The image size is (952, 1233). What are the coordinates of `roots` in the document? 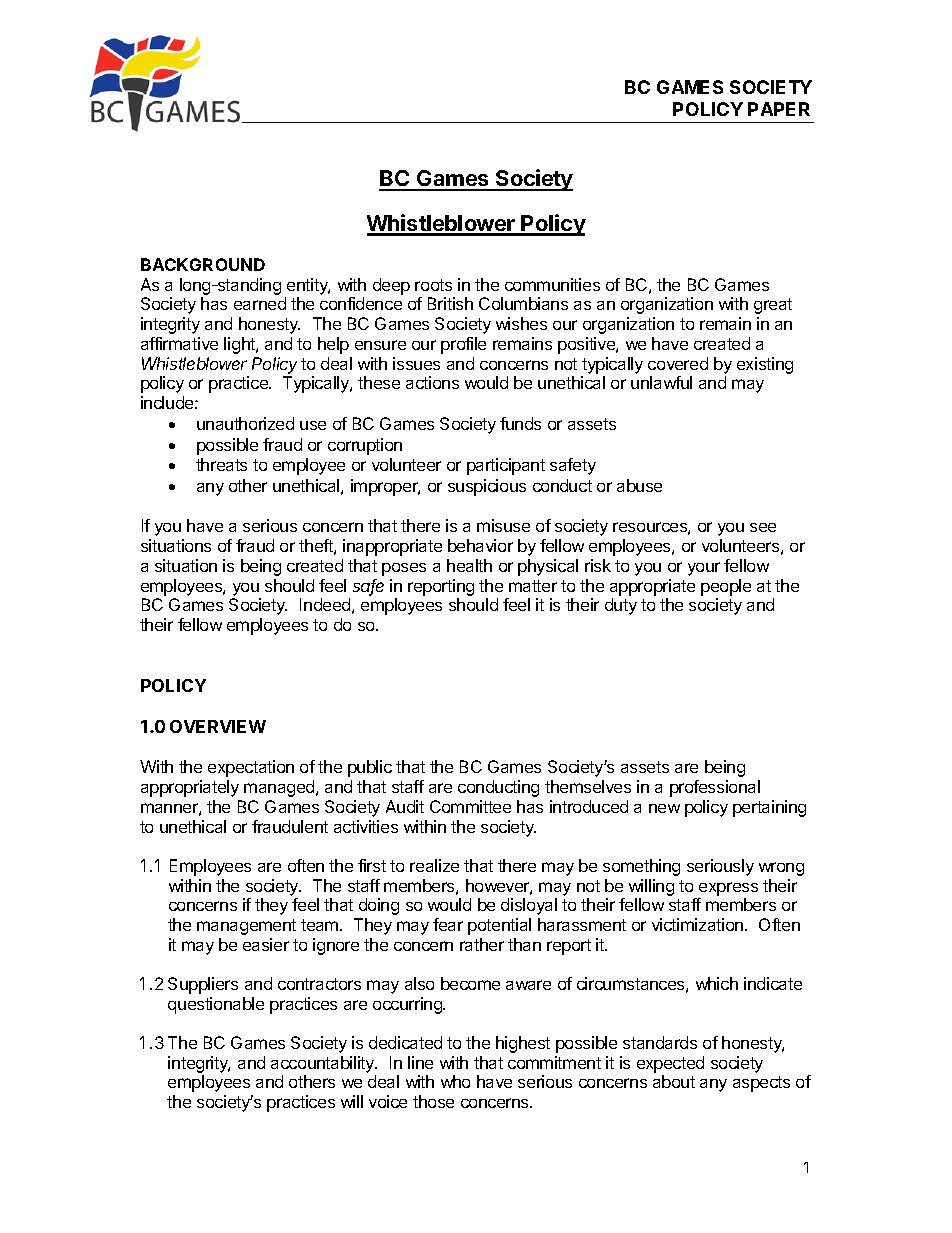 It's located at (433, 285).
